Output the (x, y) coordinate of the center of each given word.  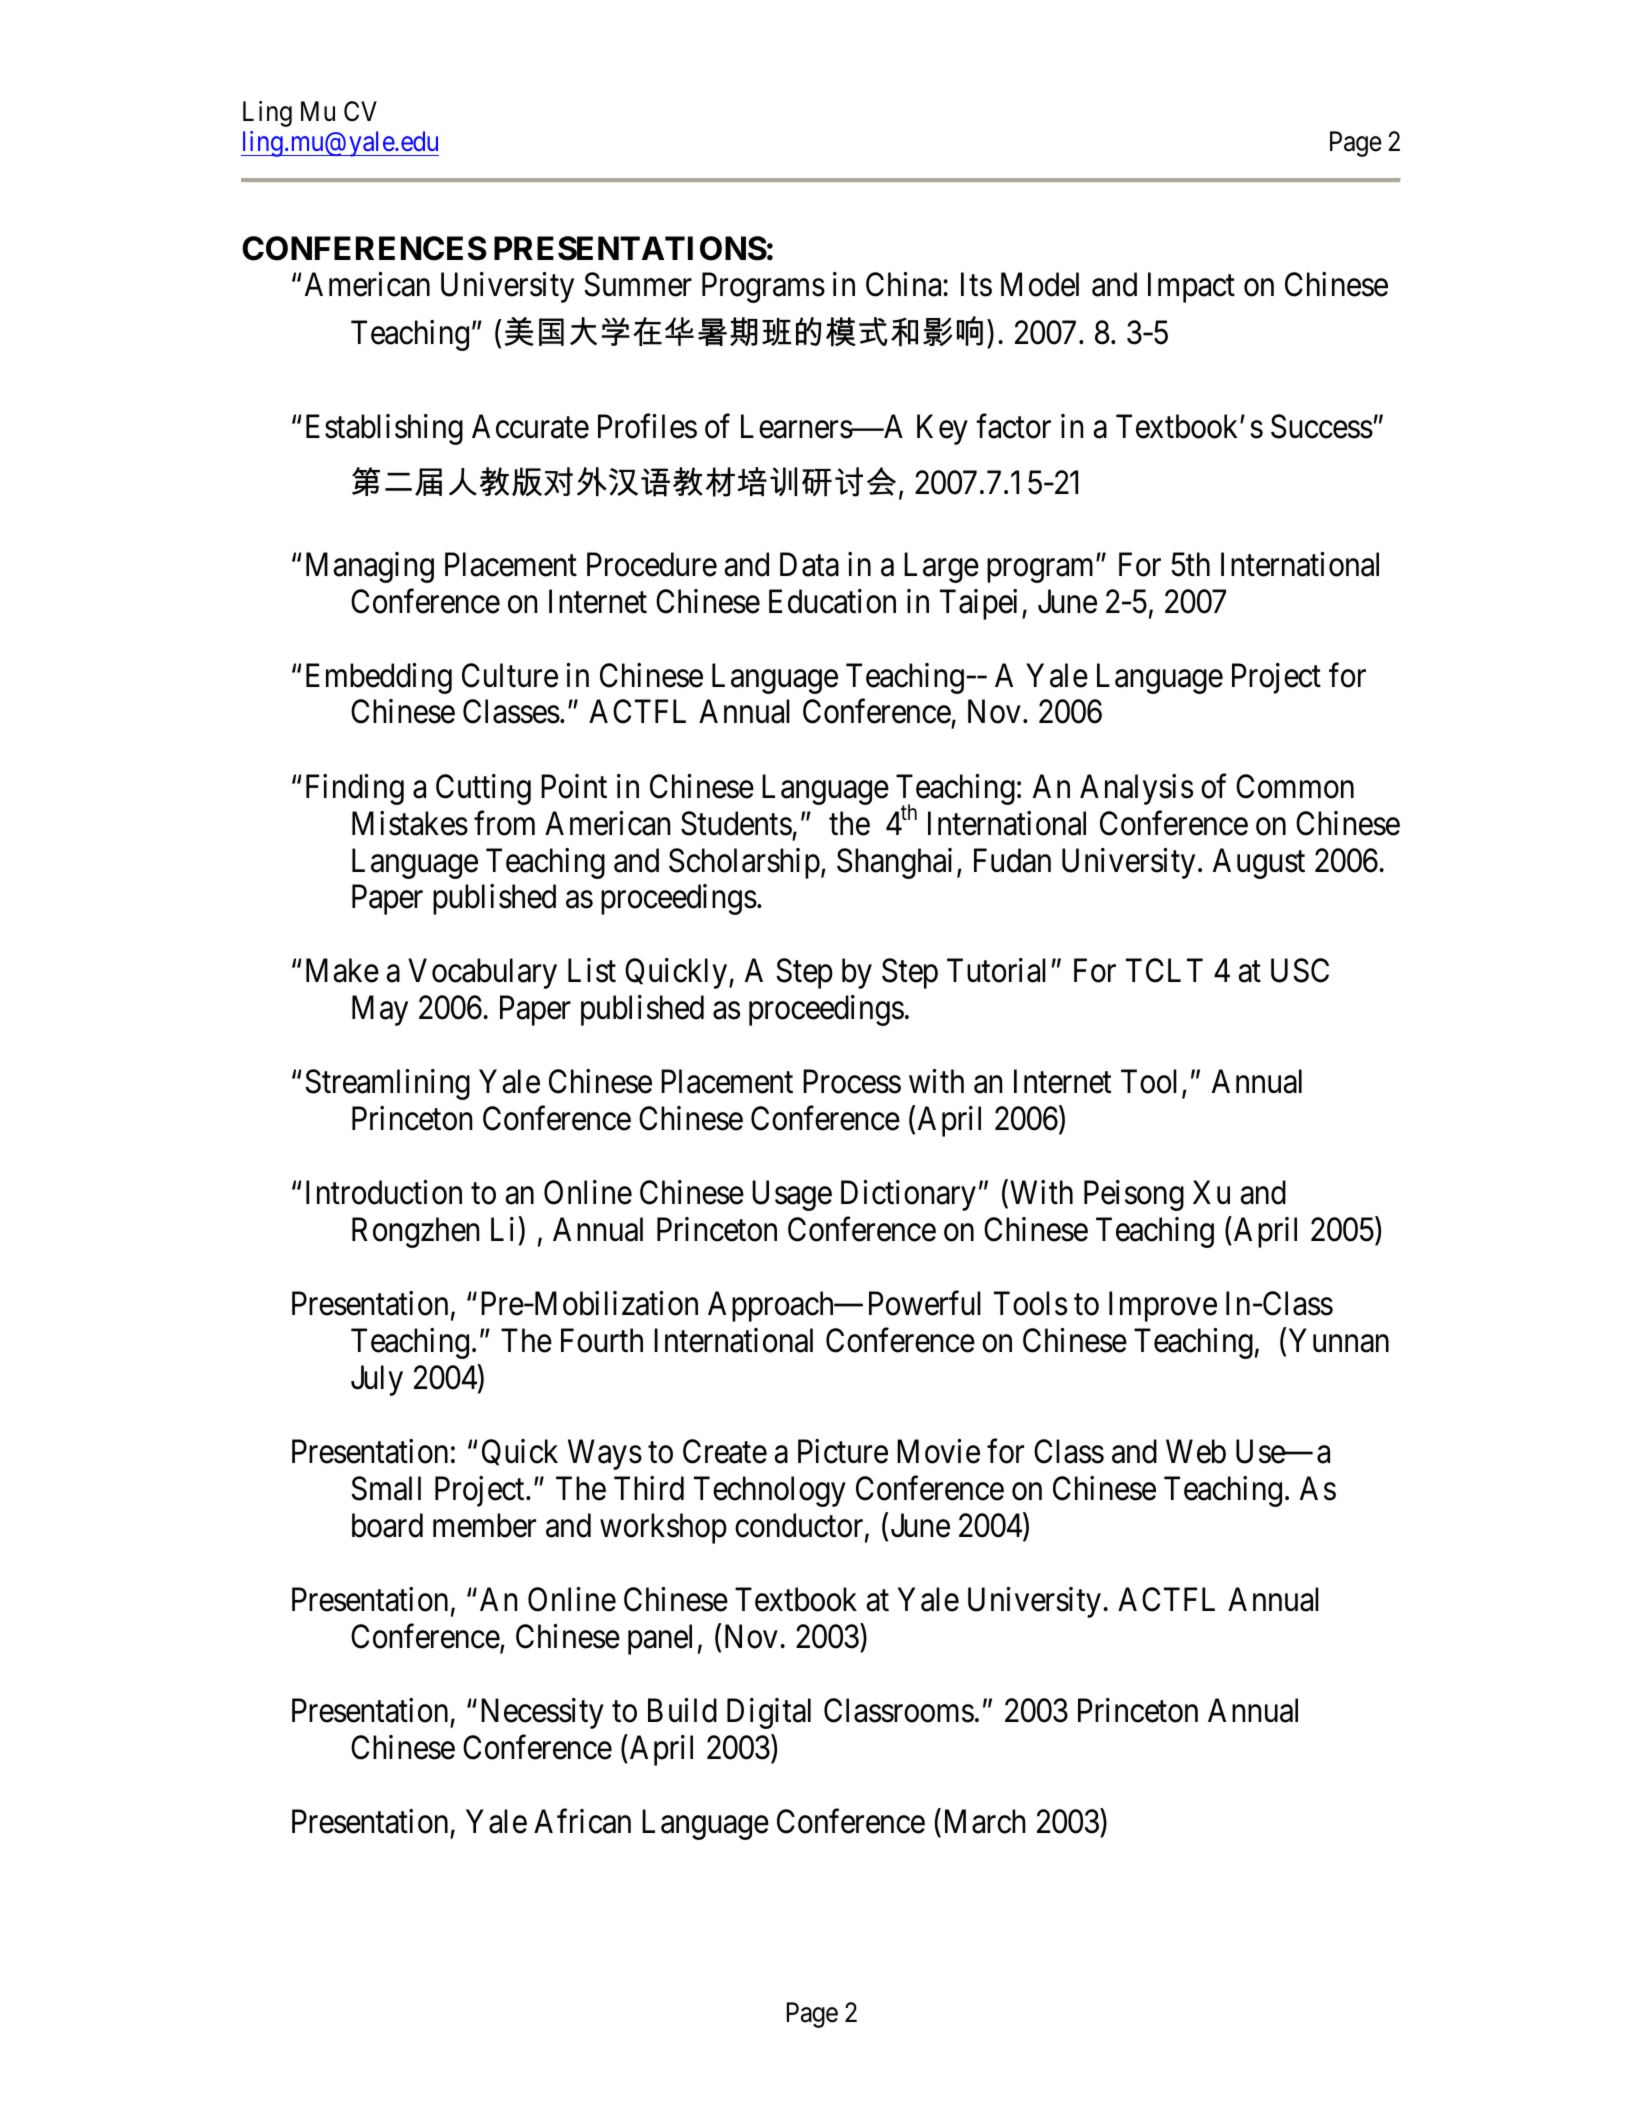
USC (1300, 971)
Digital (769, 1713)
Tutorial (996, 971)
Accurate (530, 426)
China (905, 284)
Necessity (542, 1713)
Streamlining (387, 1084)
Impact (1191, 288)
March (985, 1821)
